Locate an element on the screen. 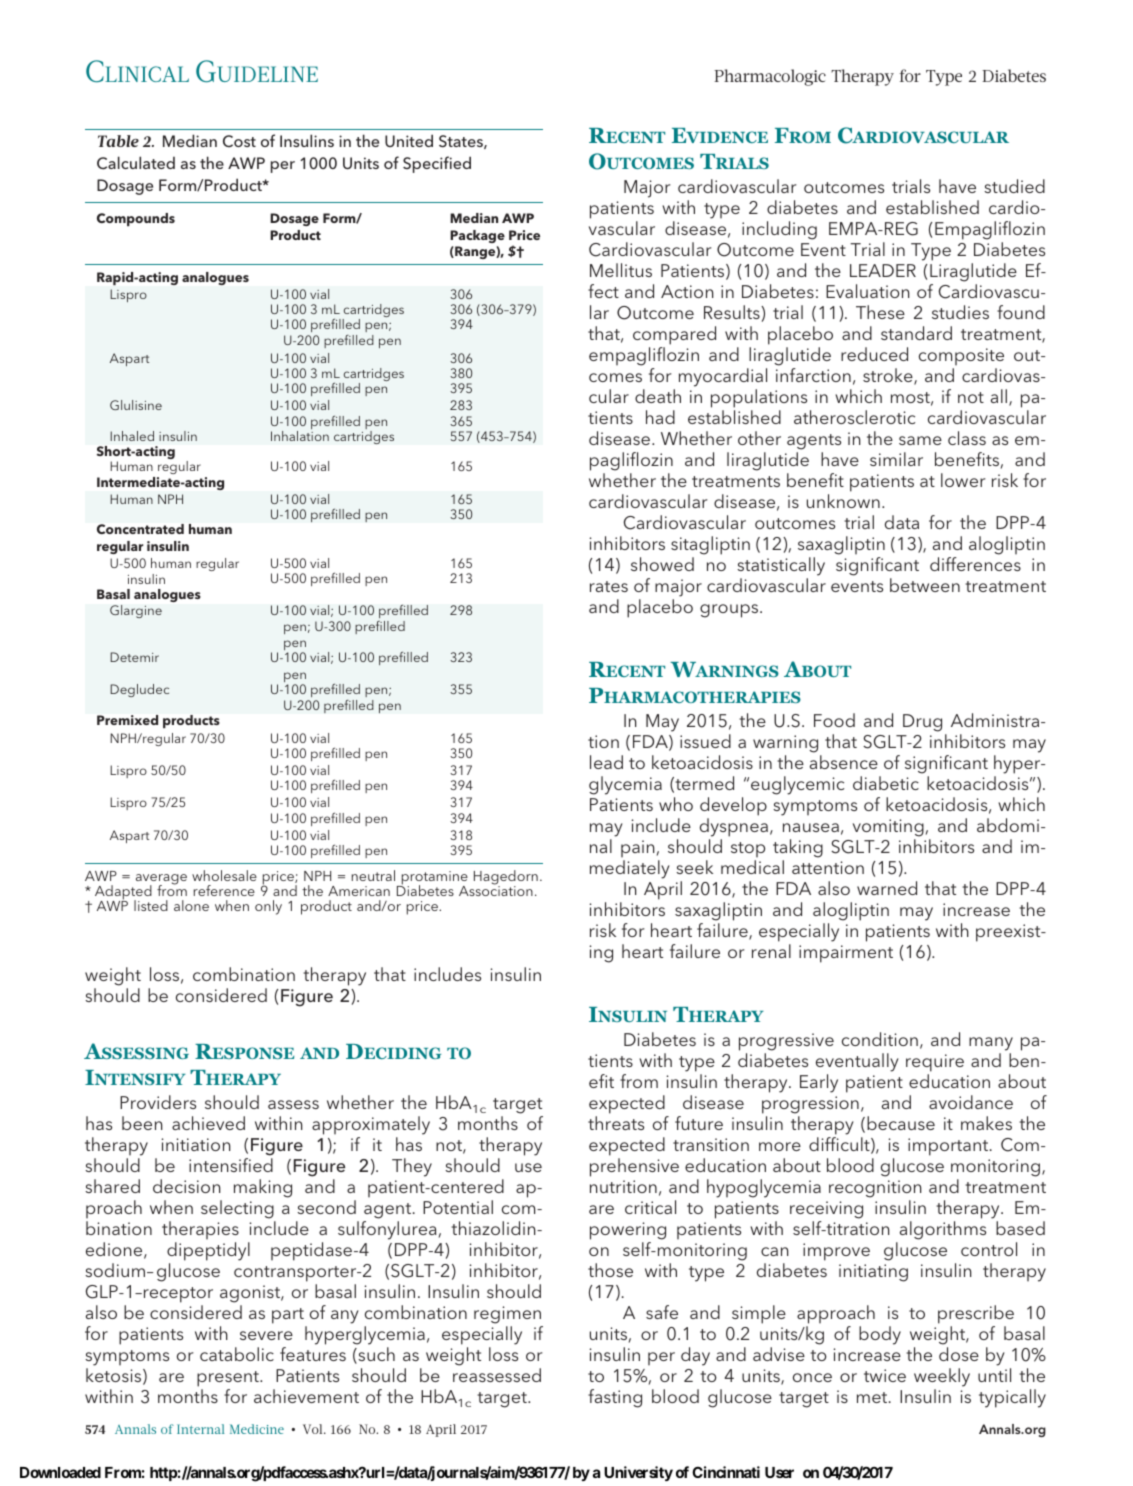 This screenshot has height=1486, width=1133. warned is located at coordinates (887, 888).
